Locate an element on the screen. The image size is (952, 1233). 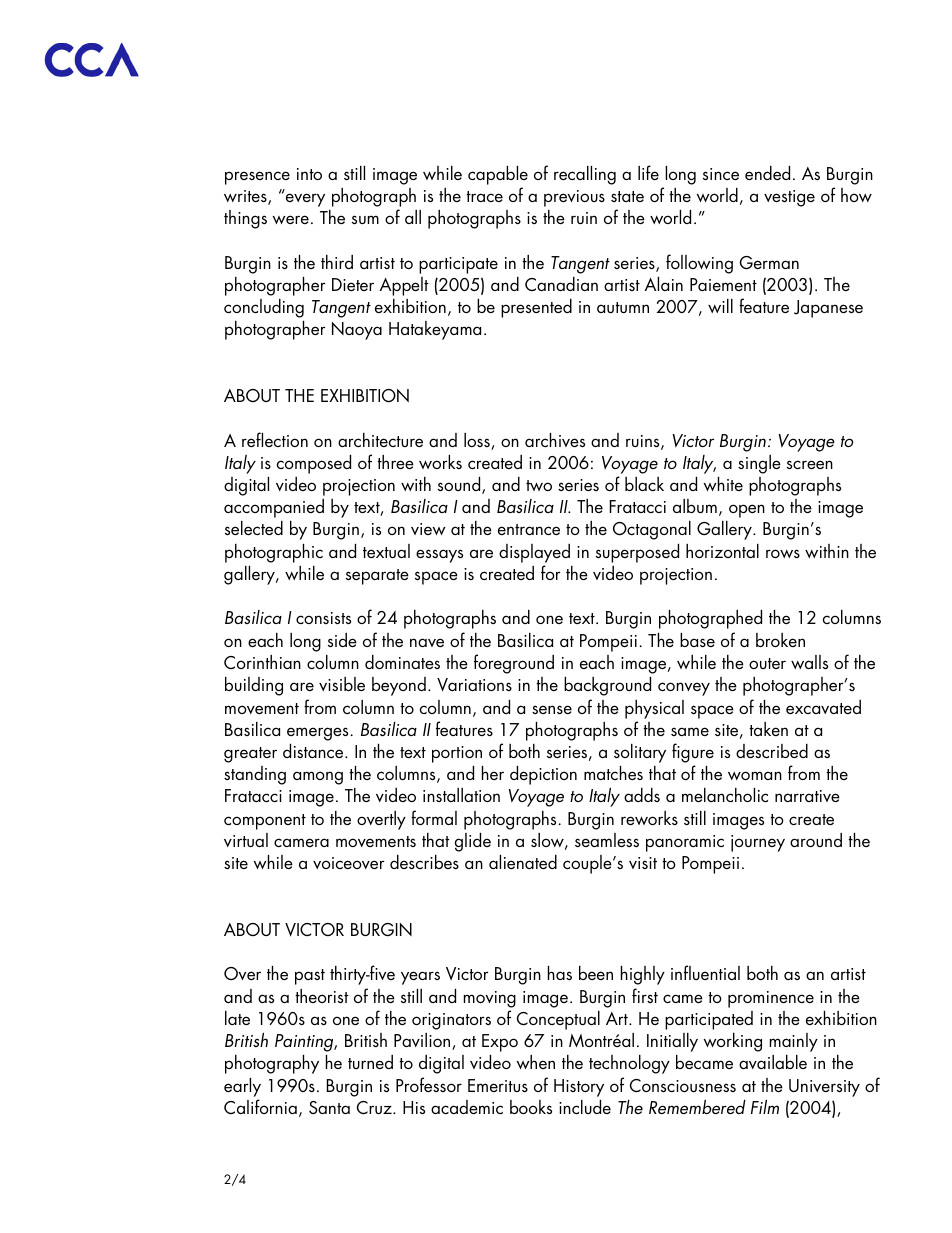
previous is located at coordinates (574, 198).
